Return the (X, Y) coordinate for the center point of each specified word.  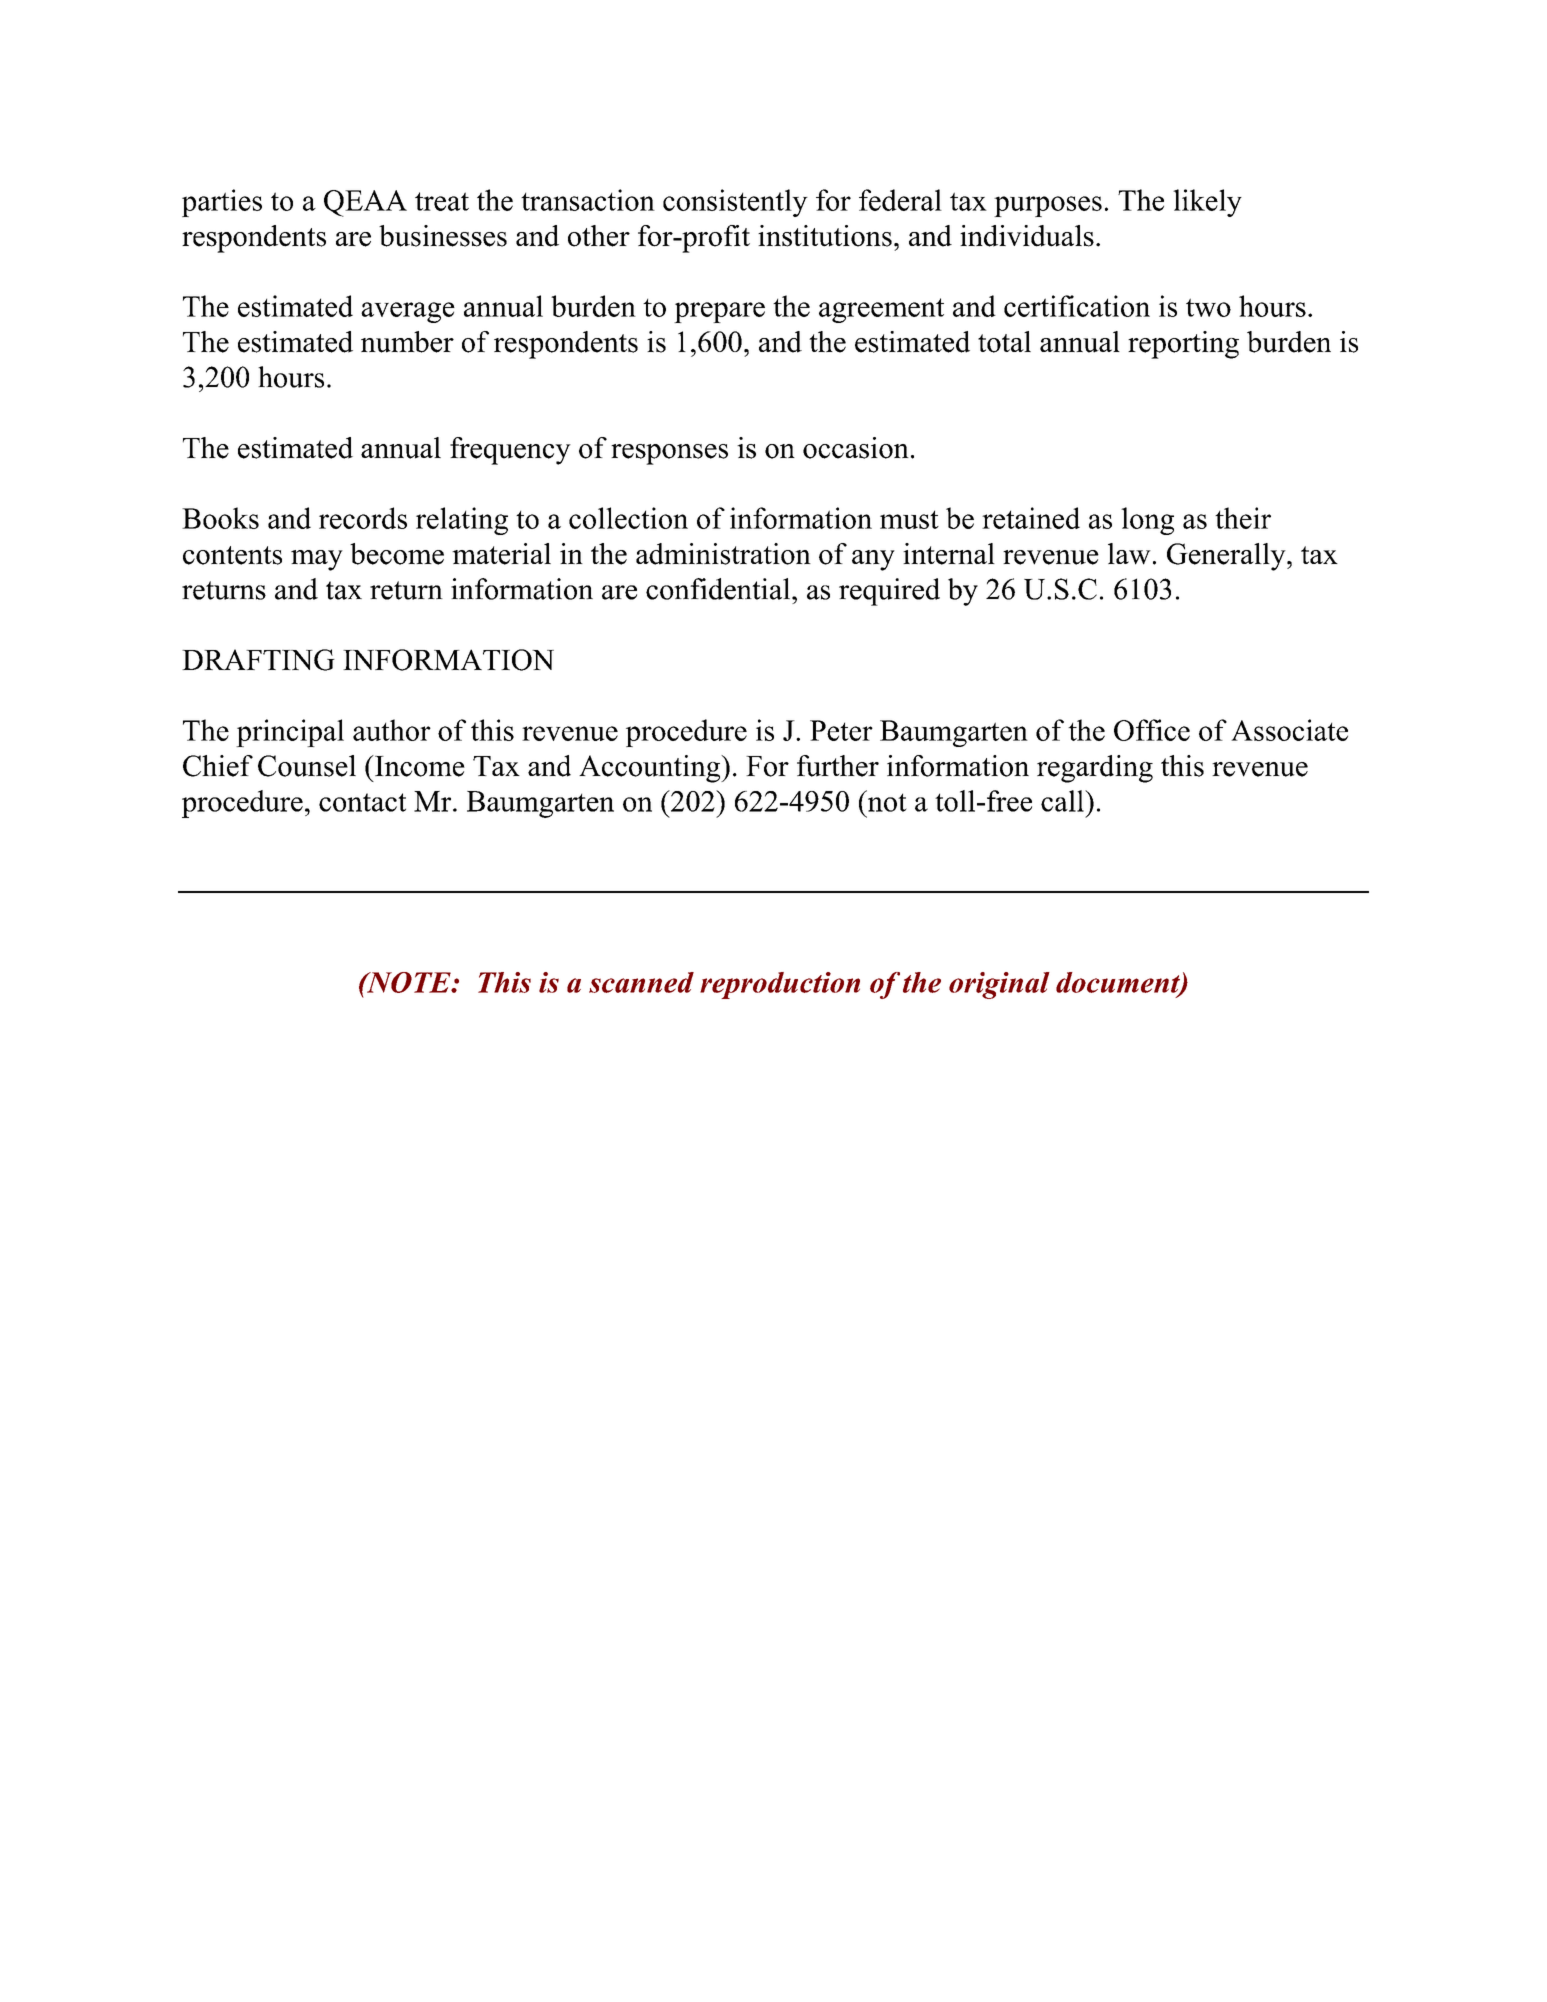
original (999, 985)
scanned (641, 982)
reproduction (780, 985)
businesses (443, 236)
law (1129, 554)
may (317, 560)
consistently (735, 203)
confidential (719, 589)
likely (1207, 203)
